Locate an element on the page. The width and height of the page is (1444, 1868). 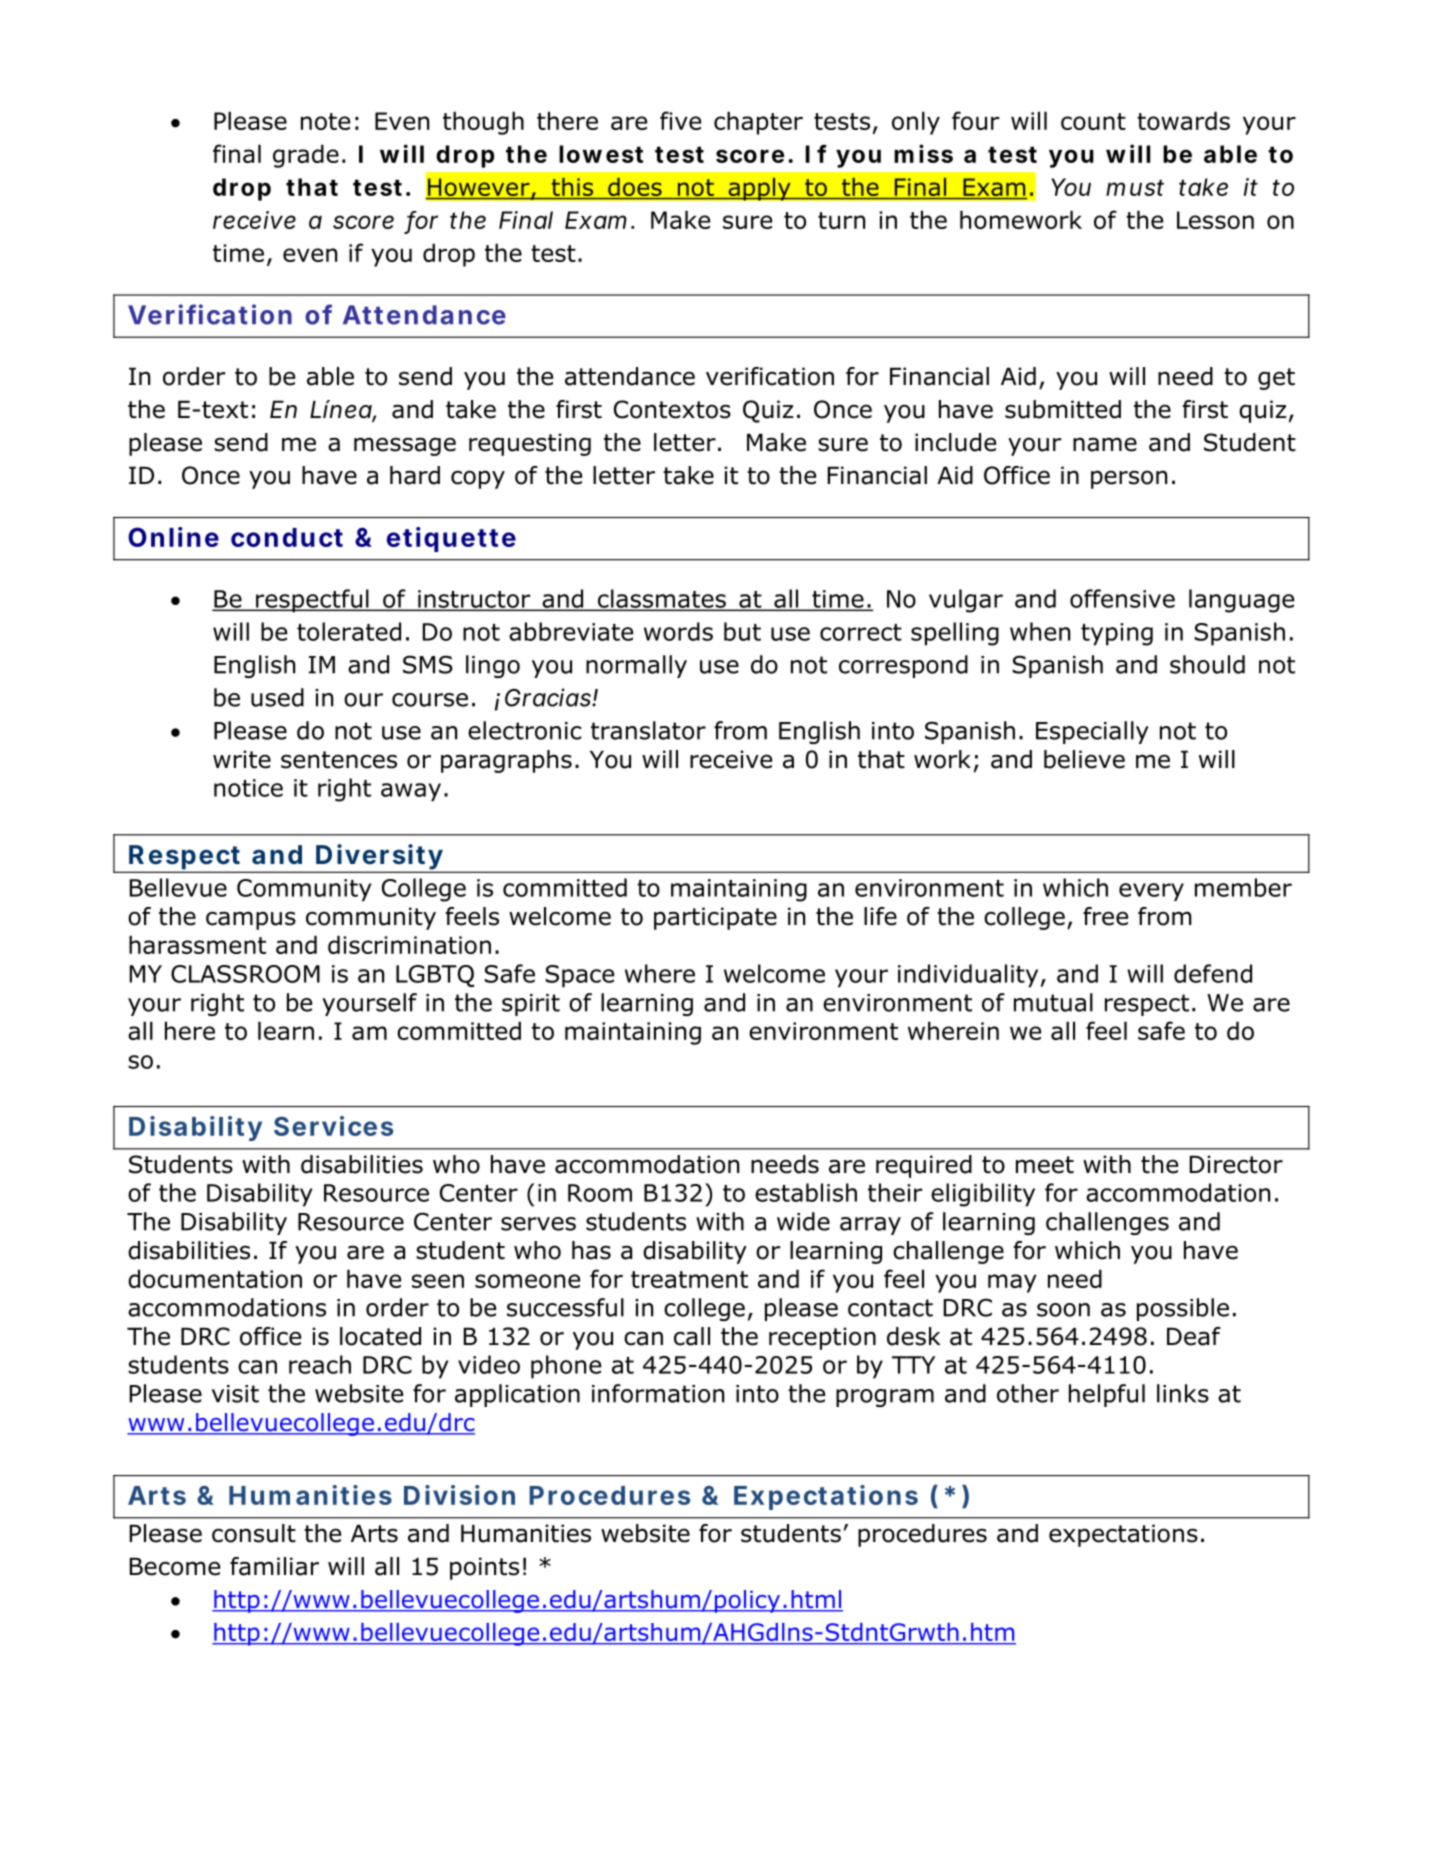
documentation is located at coordinates (215, 1278).
